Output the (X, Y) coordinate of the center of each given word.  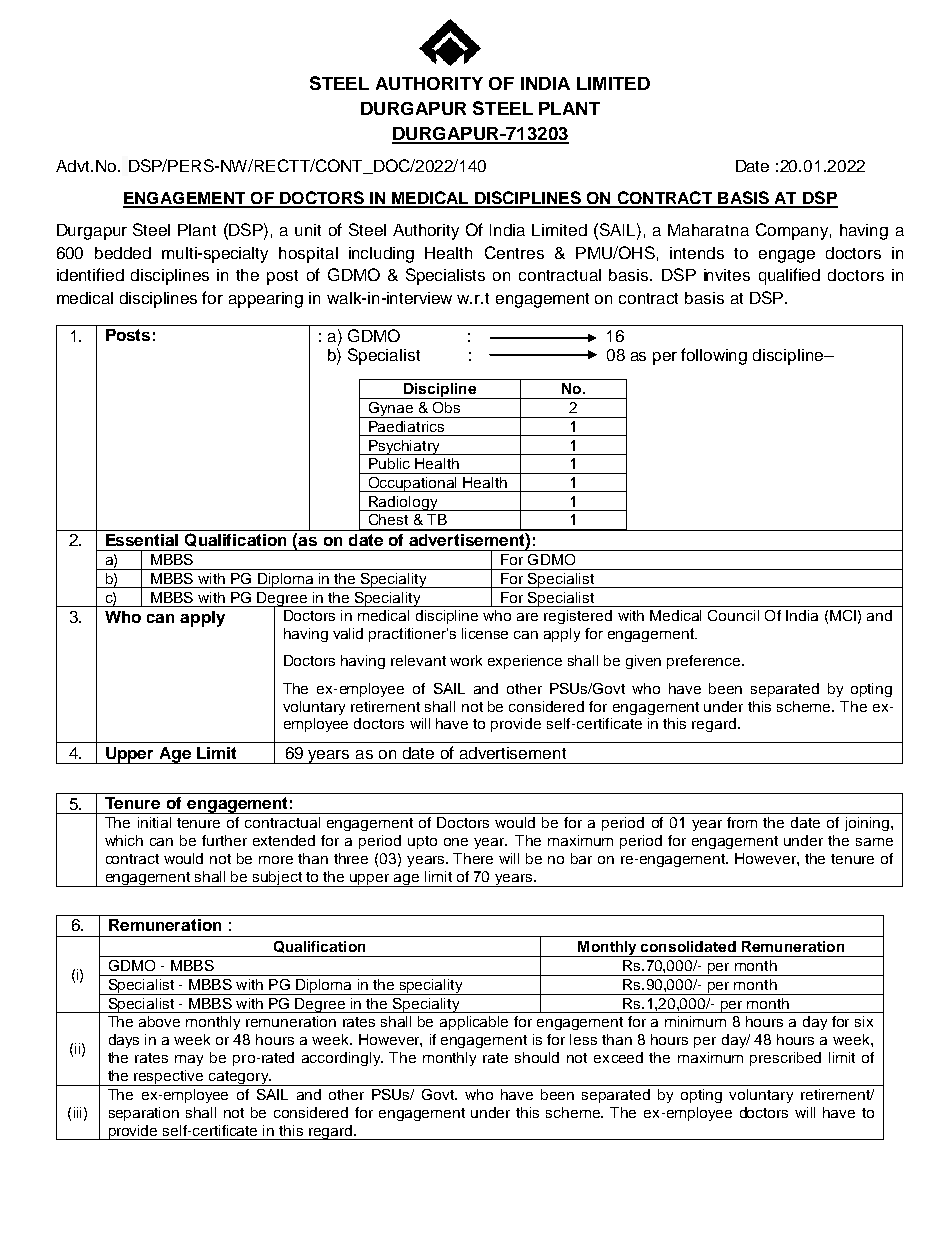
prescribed (785, 1059)
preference (705, 662)
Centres (514, 252)
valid (348, 633)
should (537, 1057)
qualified (789, 276)
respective (169, 1078)
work (466, 660)
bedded (123, 253)
